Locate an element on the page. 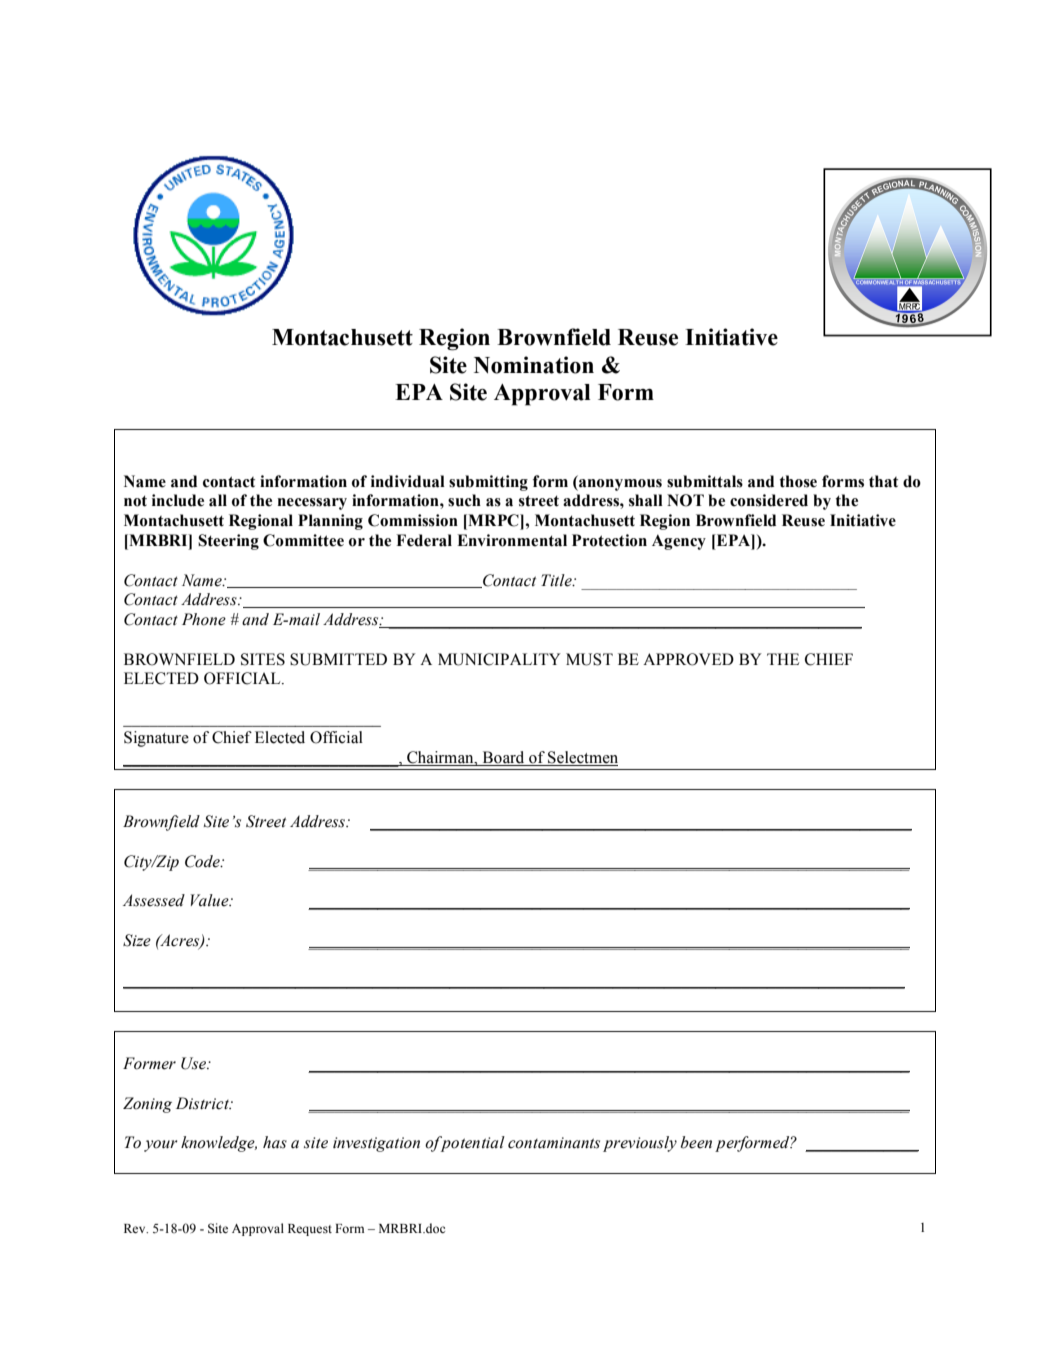 Image resolution: width=1050 pixels, height=1359 pixels. contaminants is located at coordinates (554, 1143).
